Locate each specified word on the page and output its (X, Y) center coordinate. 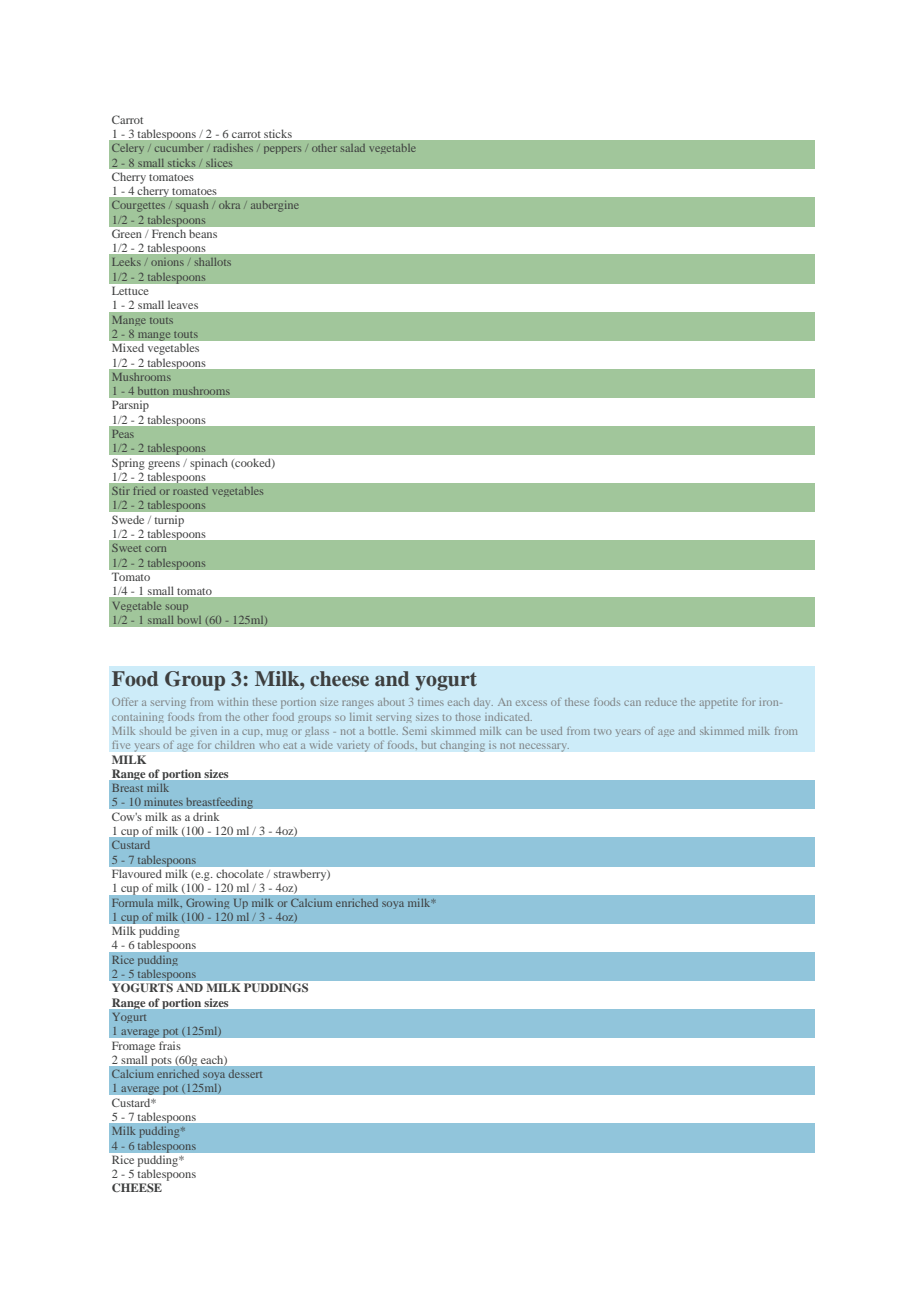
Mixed (128, 348)
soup (177, 608)
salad (353, 148)
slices (219, 163)
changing (462, 746)
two (603, 732)
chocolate (240, 874)
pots (161, 1062)
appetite (718, 703)
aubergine (275, 206)
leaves (183, 305)
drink (206, 816)
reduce (661, 702)
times (431, 702)
